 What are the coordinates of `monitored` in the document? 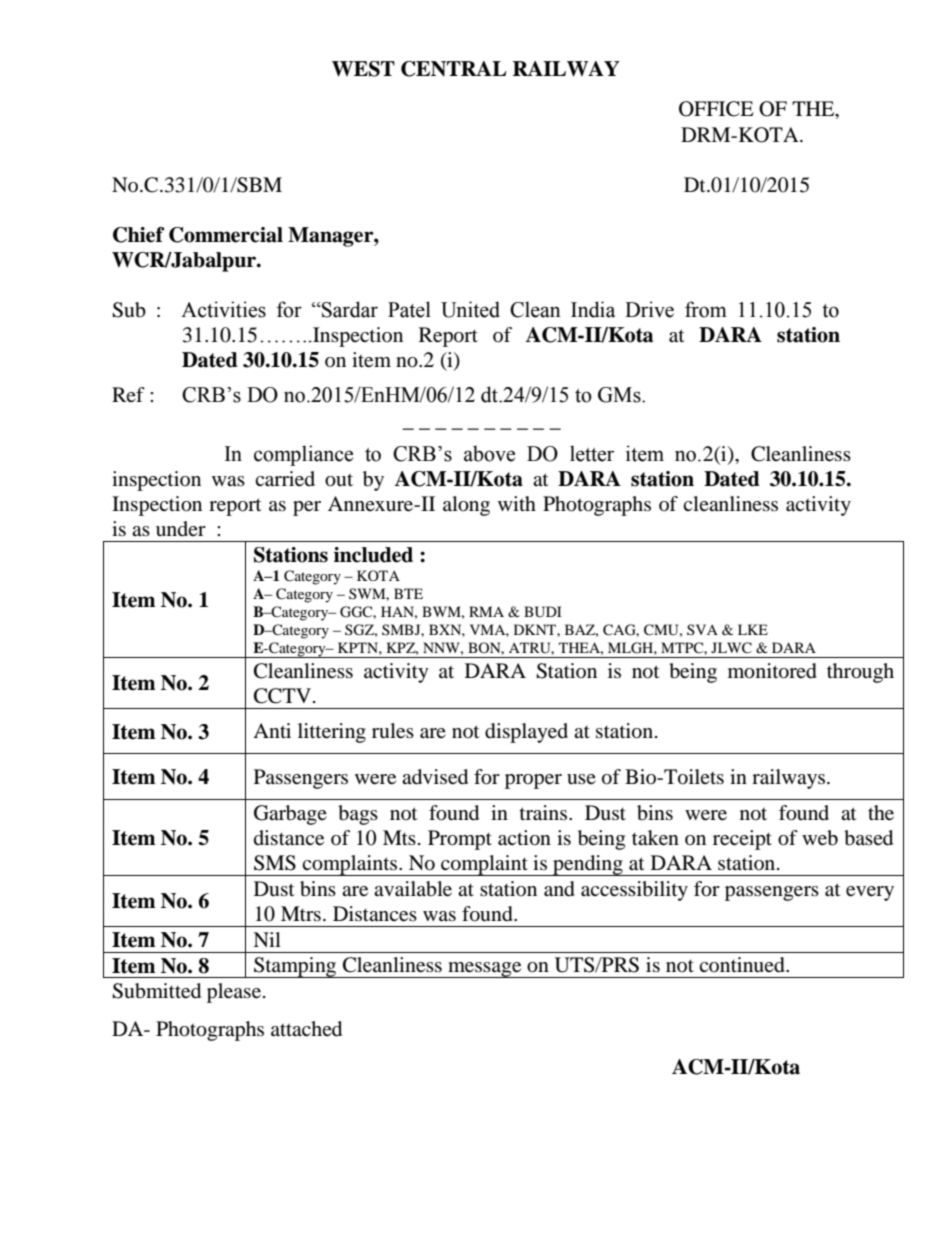 It's located at (772, 671).
